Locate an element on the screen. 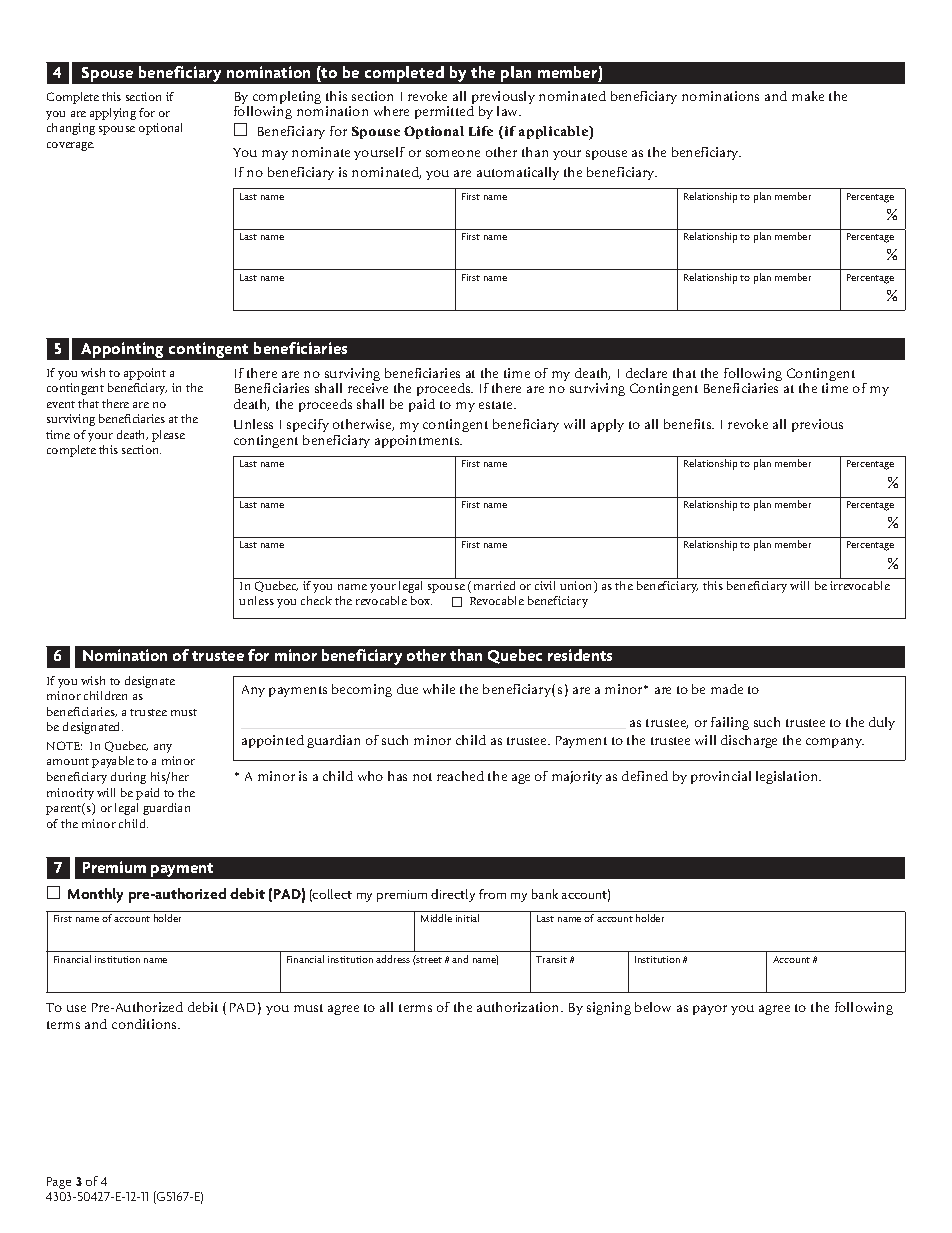  discharge is located at coordinates (749, 741).
